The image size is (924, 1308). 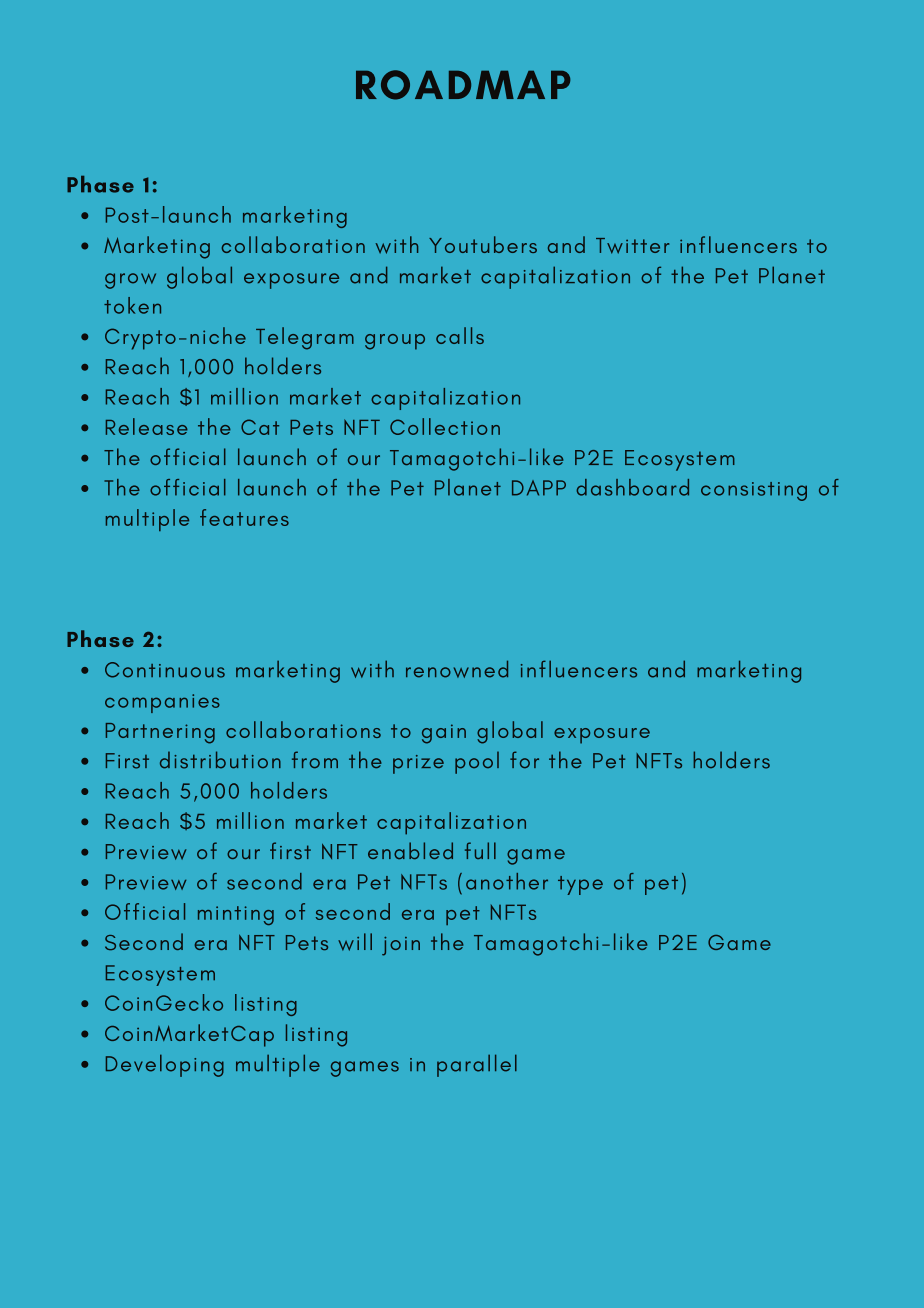 What do you see at coordinates (580, 885) in the screenshot?
I see `type` at bounding box center [580, 885].
